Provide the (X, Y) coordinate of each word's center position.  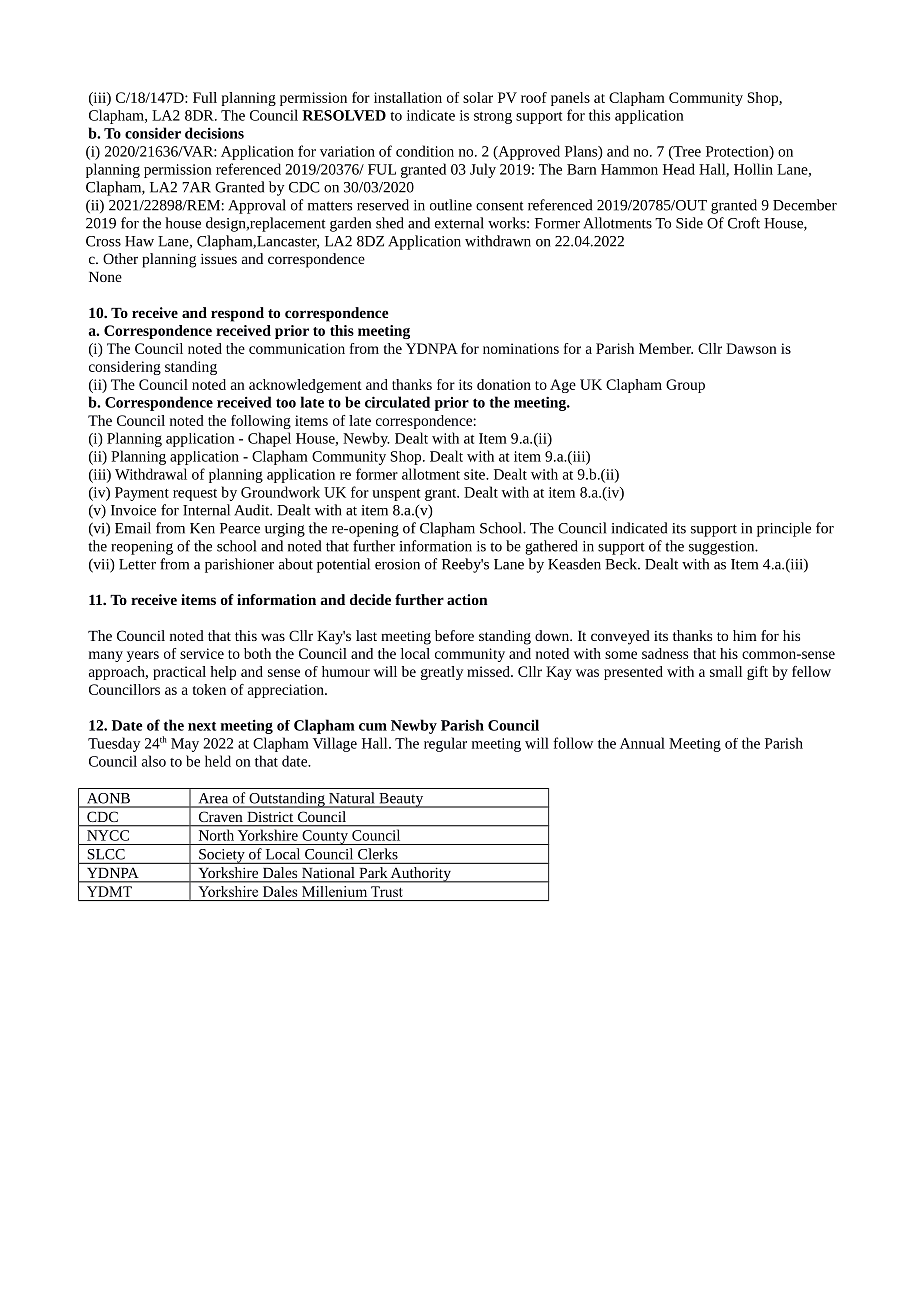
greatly (442, 673)
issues (219, 259)
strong (493, 118)
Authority (421, 875)
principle (784, 529)
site (475, 474)
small (726, 671)
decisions (214, 133)
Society (222, 856)
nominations (521, 348)
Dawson (751, 348)
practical (179, 673)
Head (679, 169)
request (195, 495)
